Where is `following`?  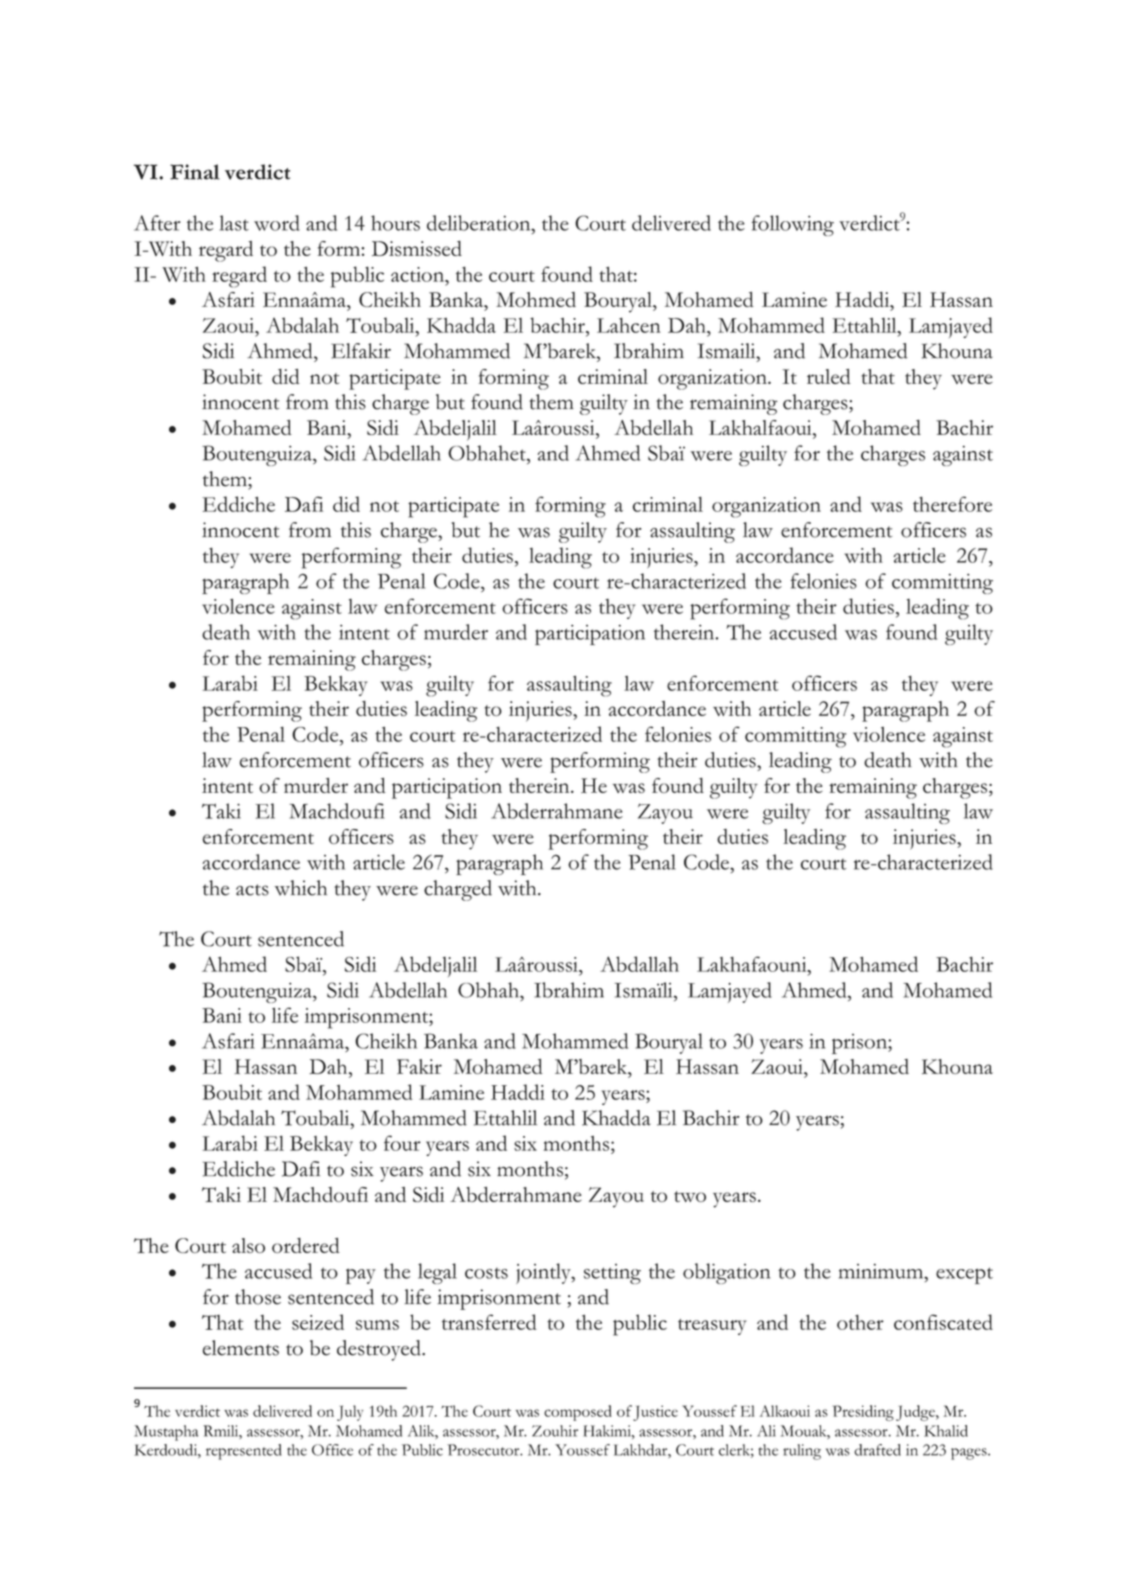
following is located at coordinates (793, 225).
